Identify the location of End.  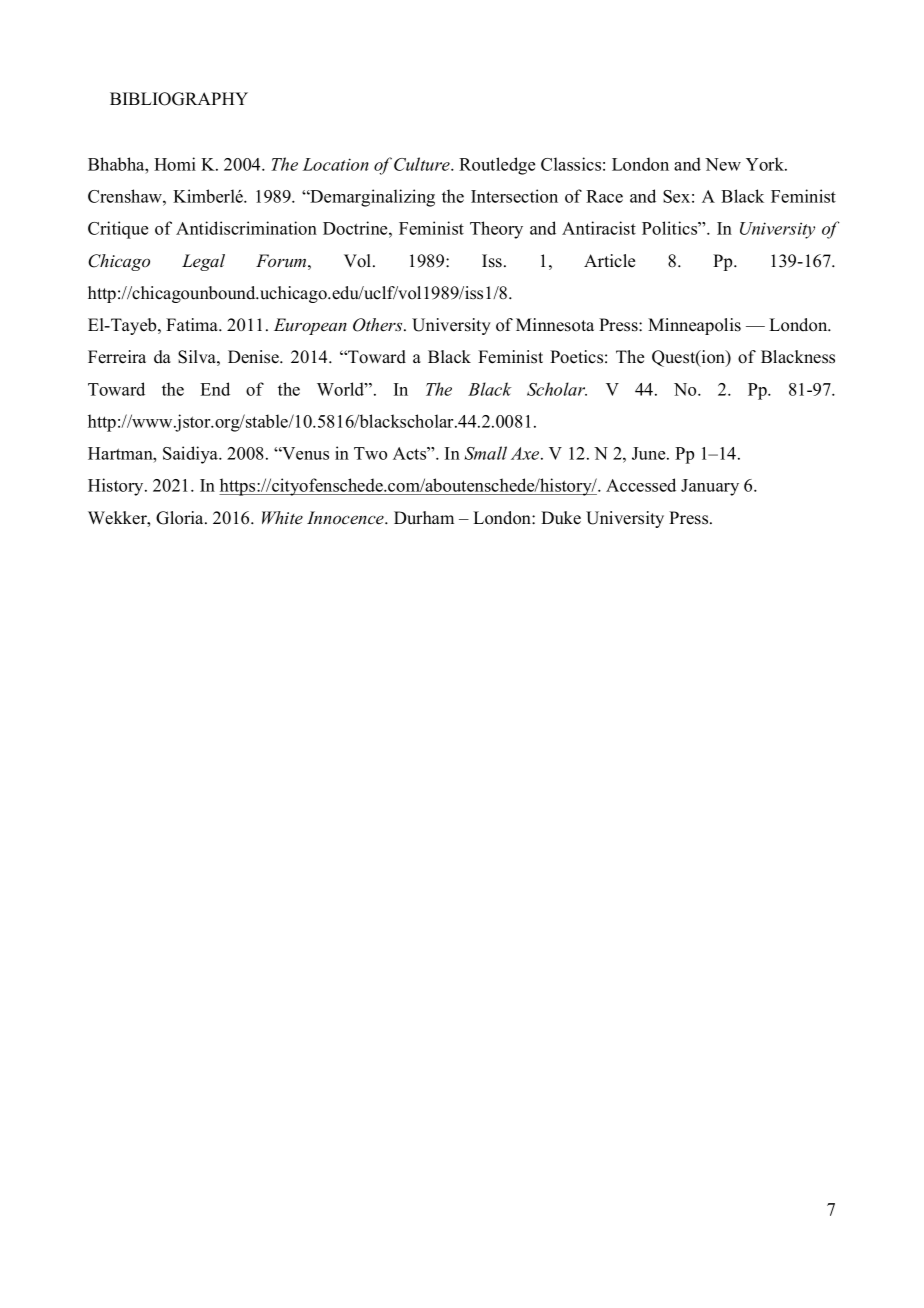
(215, 389).
